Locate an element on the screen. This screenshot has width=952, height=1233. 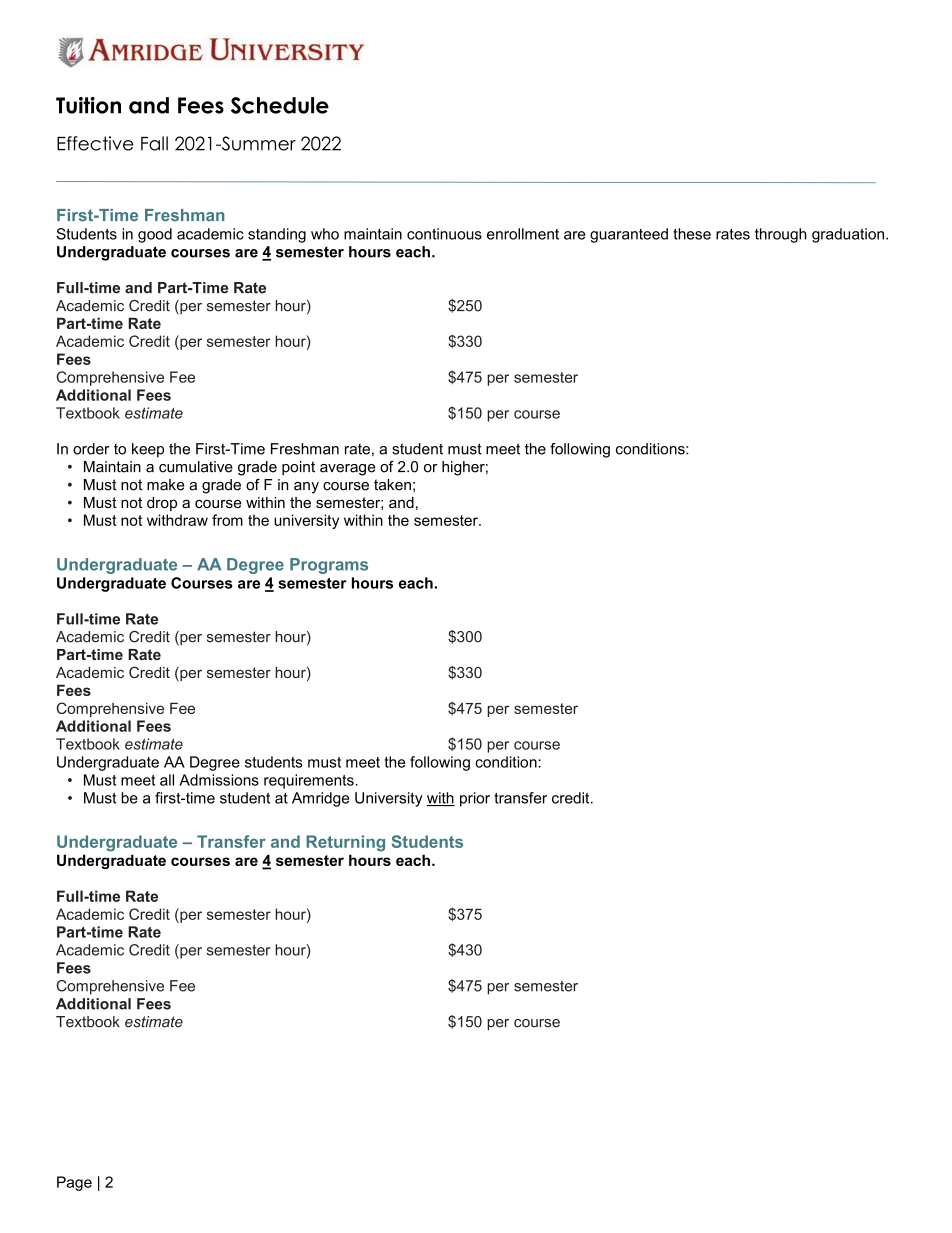
prior is located at coordinates (475, 799).
